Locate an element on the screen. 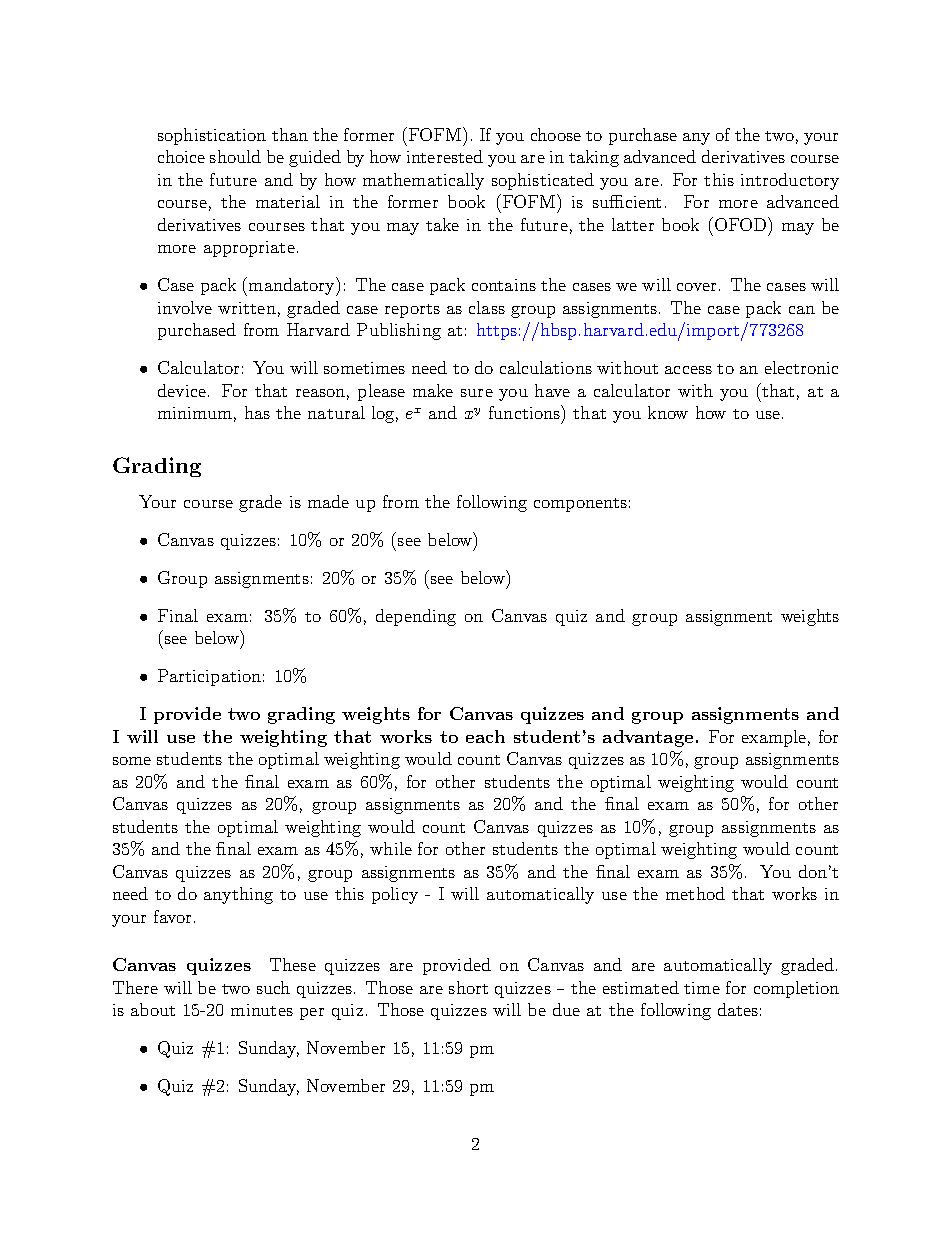 The image size is (952, 1233). should is located at coordinates (235, 156).
